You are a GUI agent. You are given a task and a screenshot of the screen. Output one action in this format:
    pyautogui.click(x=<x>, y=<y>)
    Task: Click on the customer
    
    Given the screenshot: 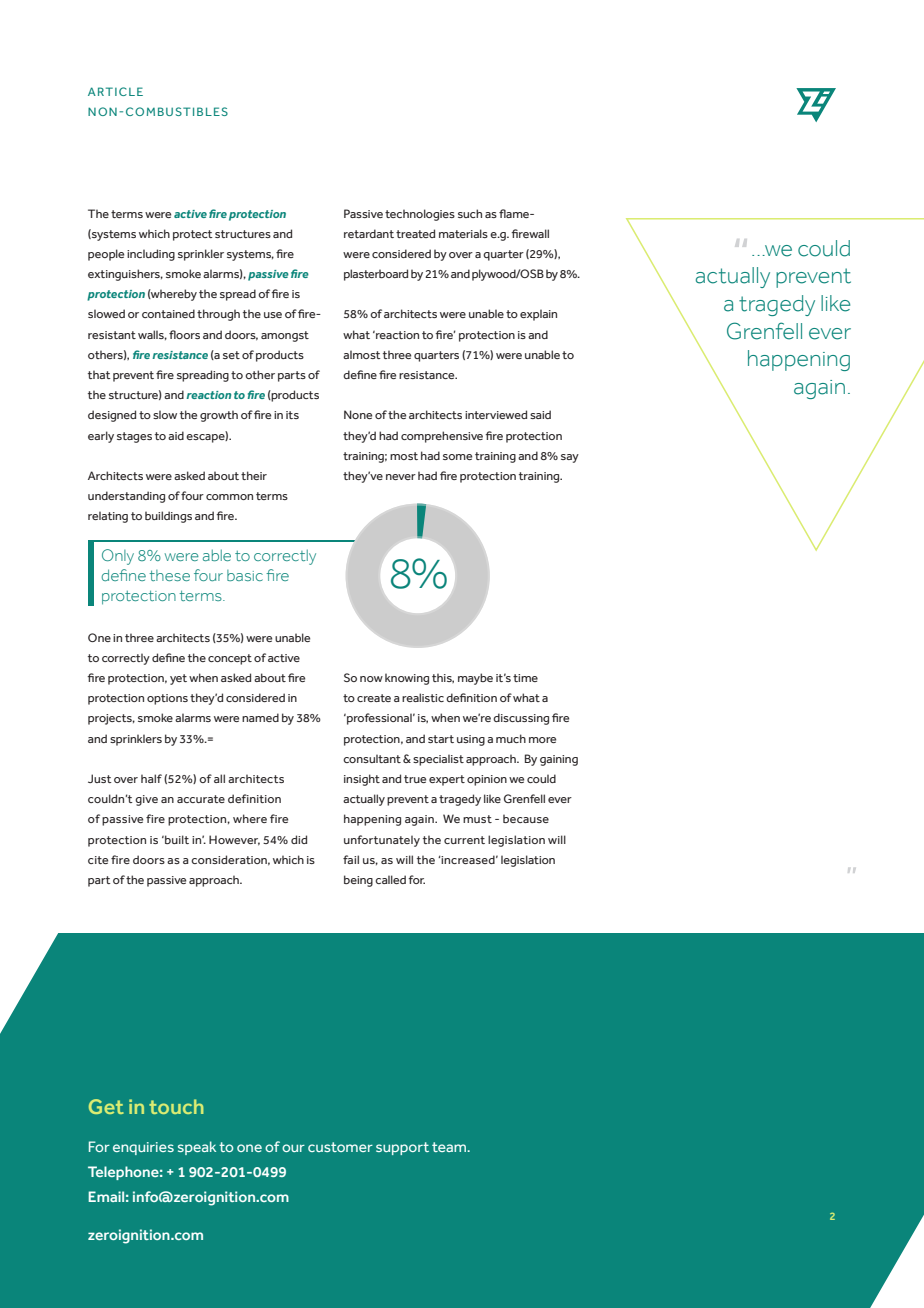 What is the action you would take?
    pyautogui.click(x=340, y=1147)
